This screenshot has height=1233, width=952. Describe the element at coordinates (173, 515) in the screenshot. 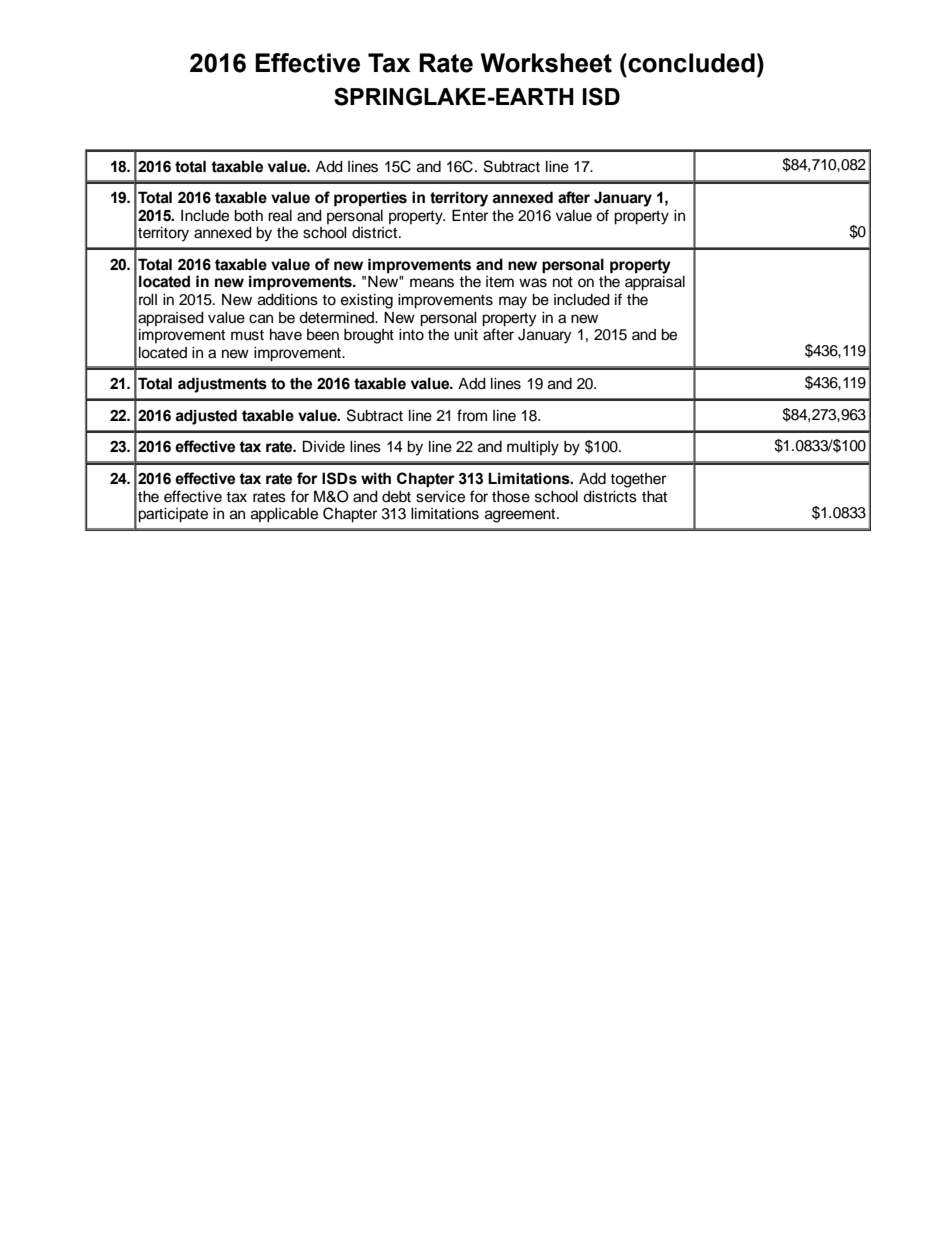

I see `participate` at that location.
